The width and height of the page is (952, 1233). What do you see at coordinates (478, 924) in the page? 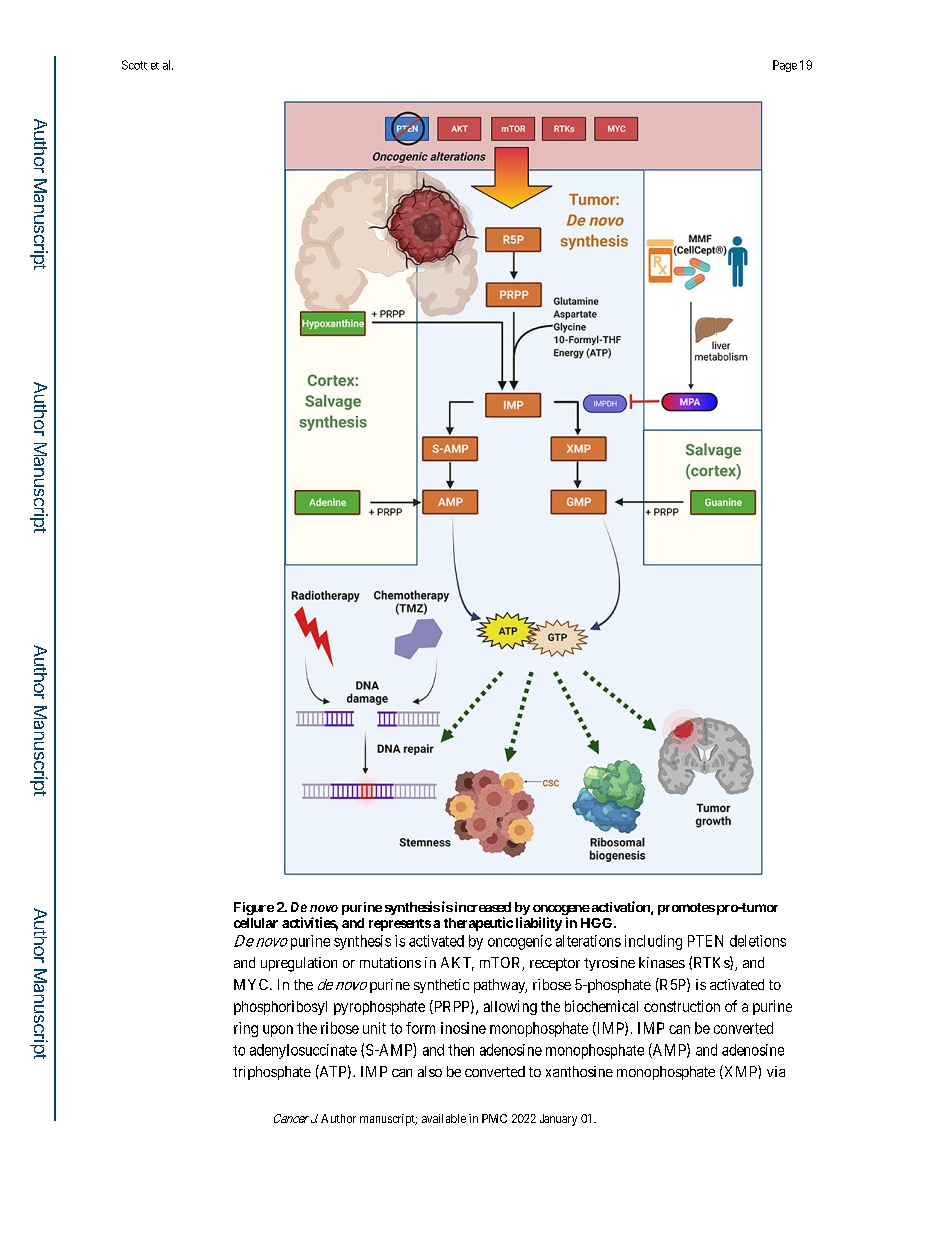
I see `therapeutic` at bounding box center [478, 924].
